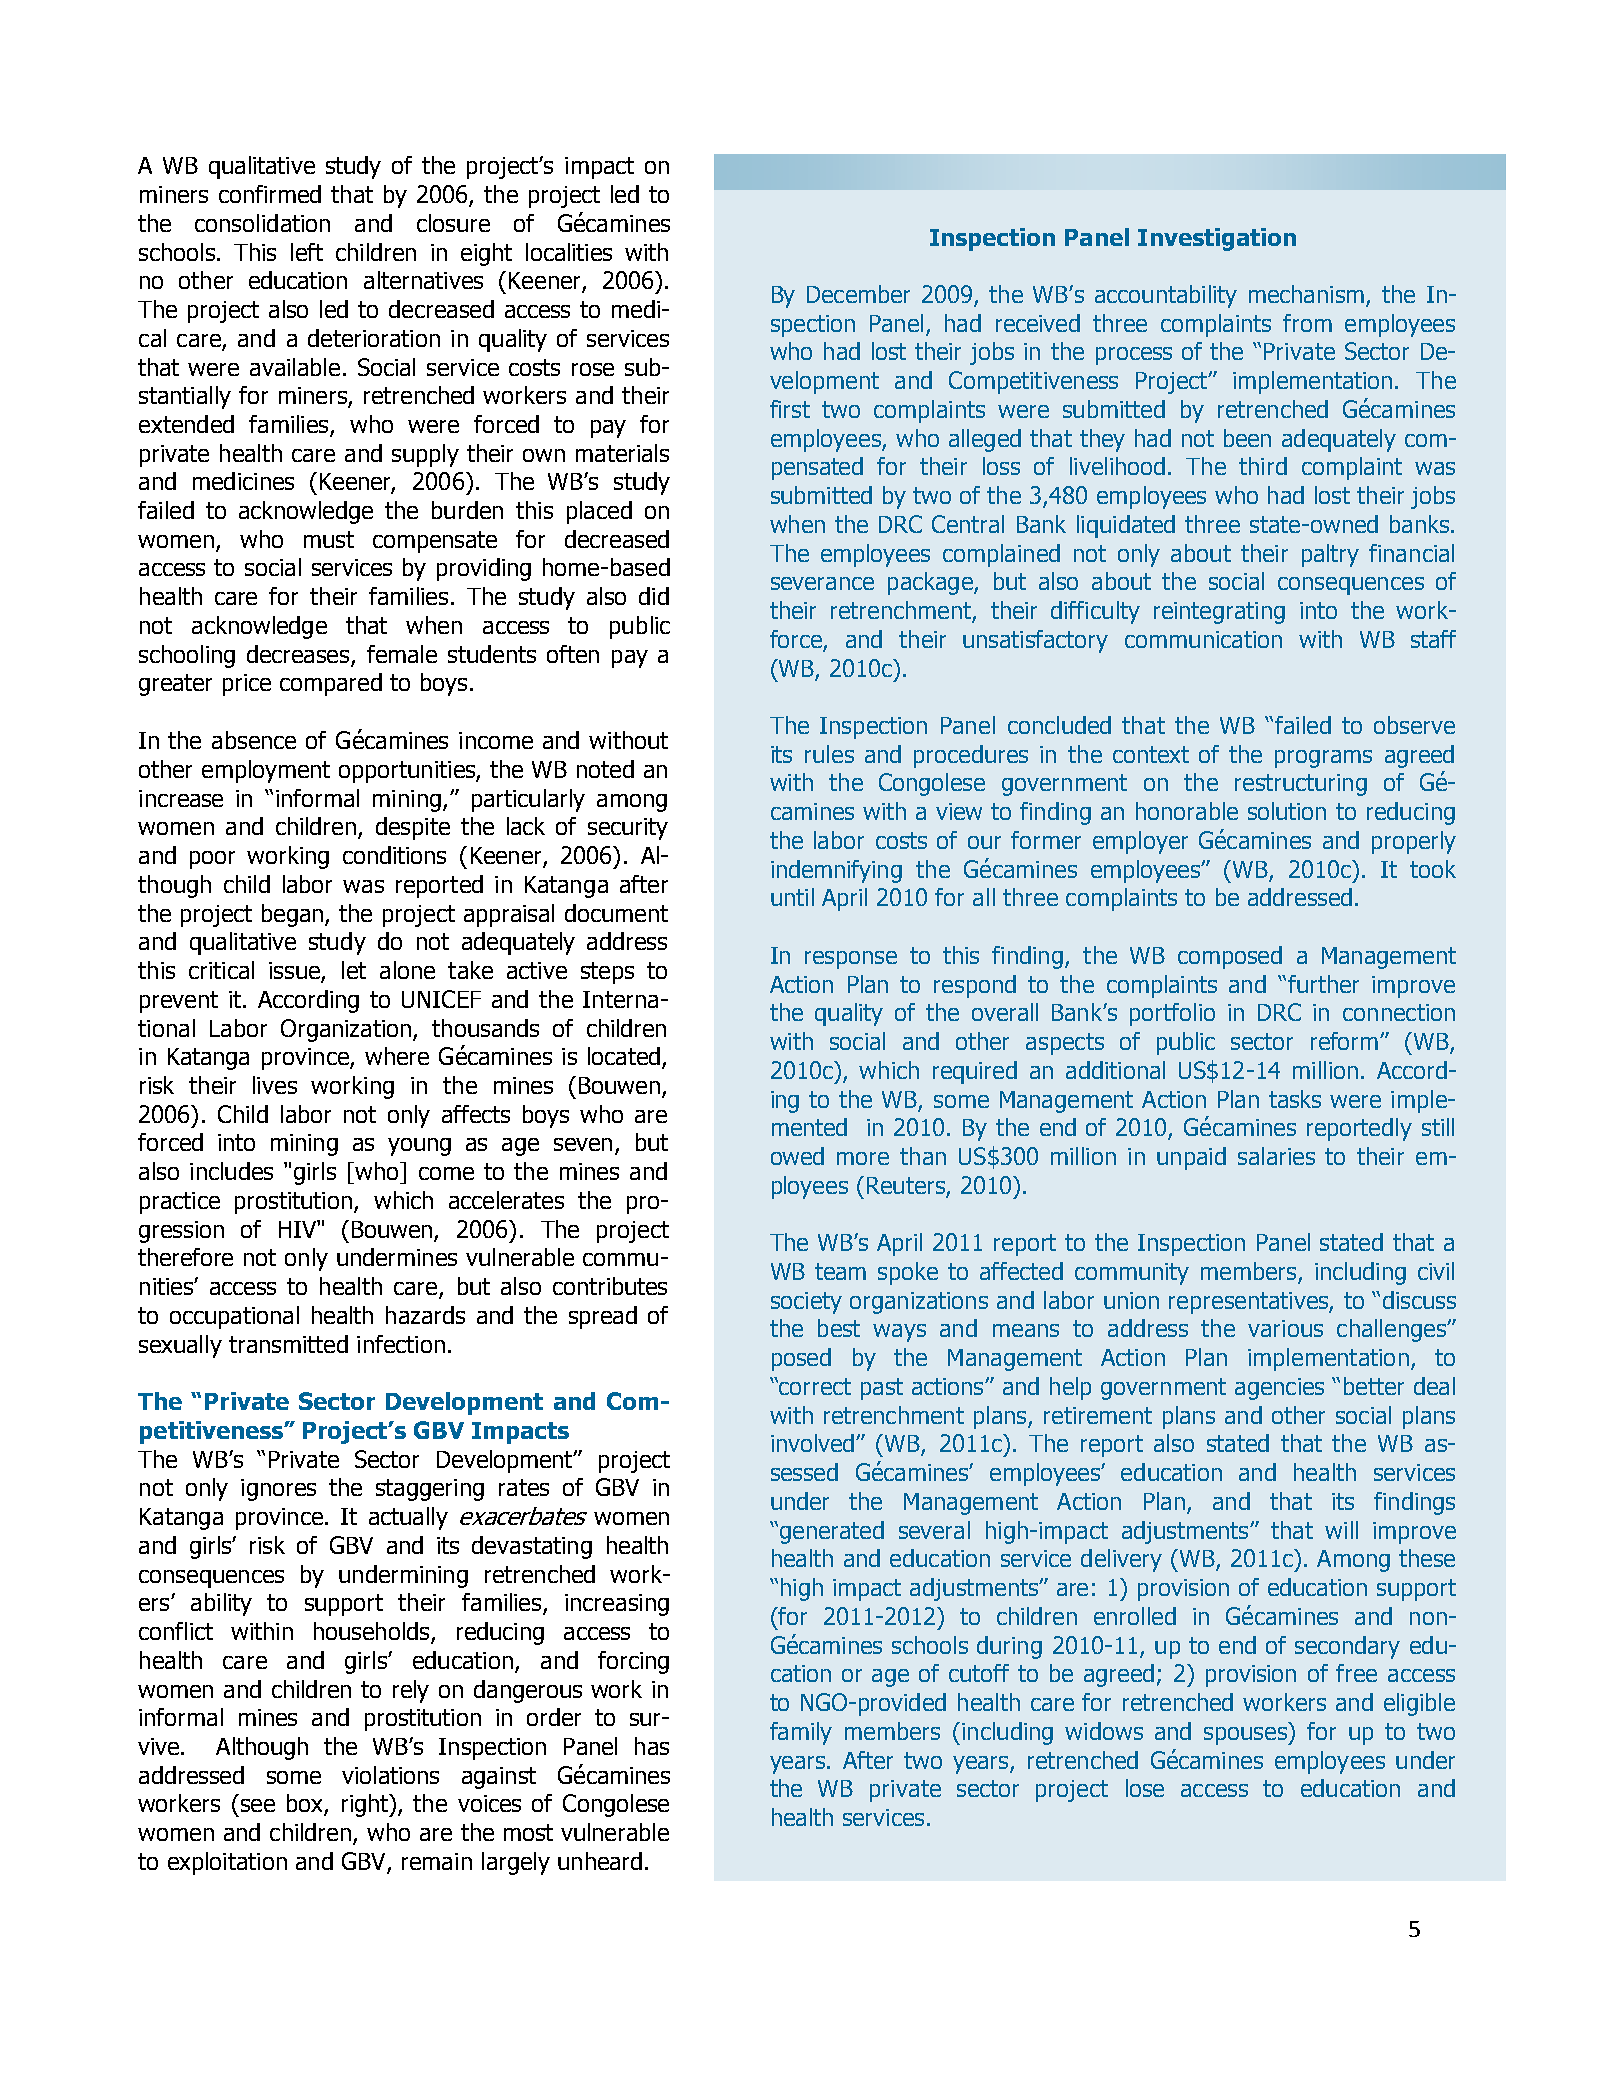  Describe the element at coordinates (266, 771) in the document. I see `employment` at that location.
